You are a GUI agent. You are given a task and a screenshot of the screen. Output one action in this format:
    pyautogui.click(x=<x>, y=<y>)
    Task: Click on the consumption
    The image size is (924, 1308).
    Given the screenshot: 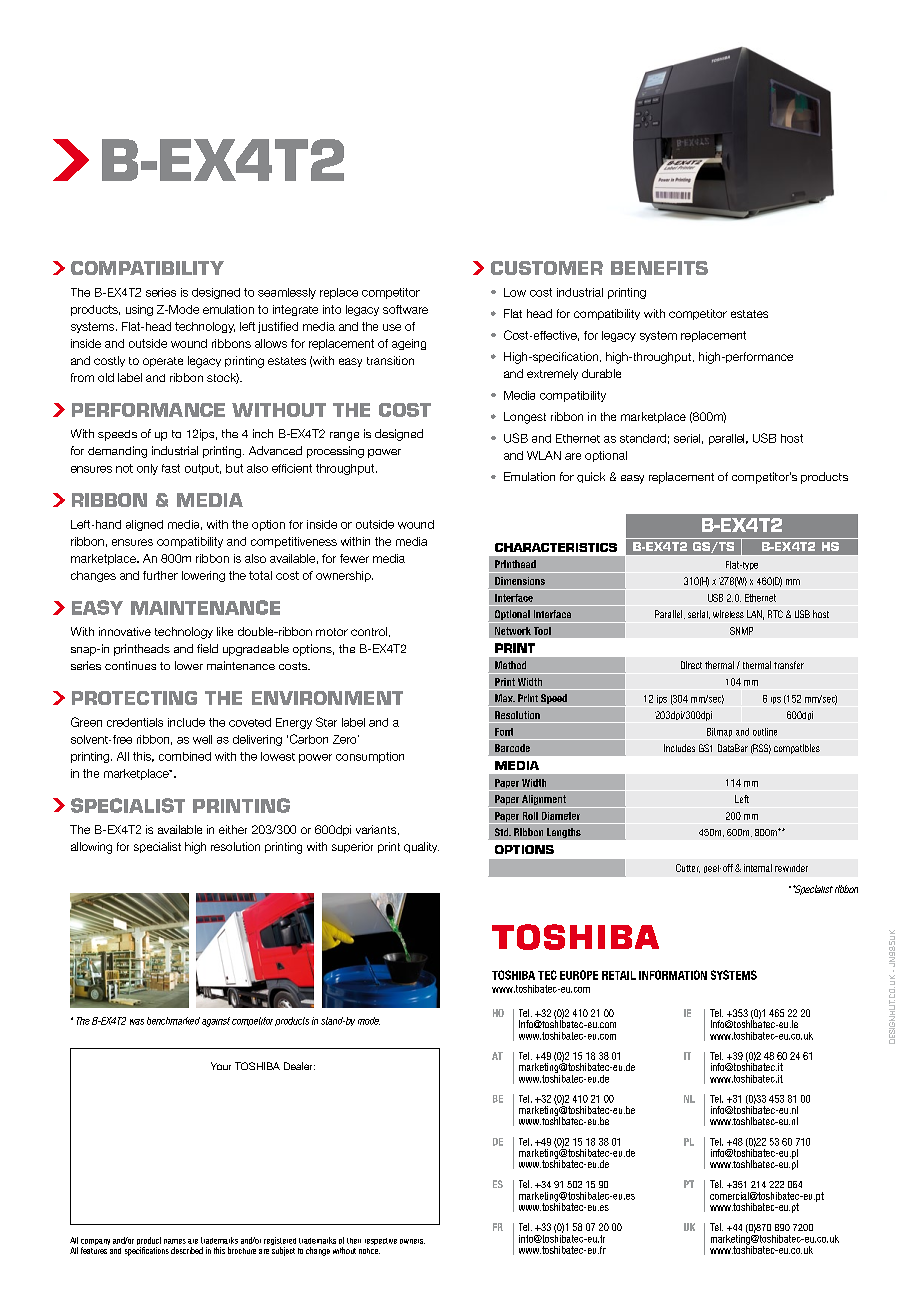 What is the action you would take?
    pyautogui.click(x=370, y=757)
